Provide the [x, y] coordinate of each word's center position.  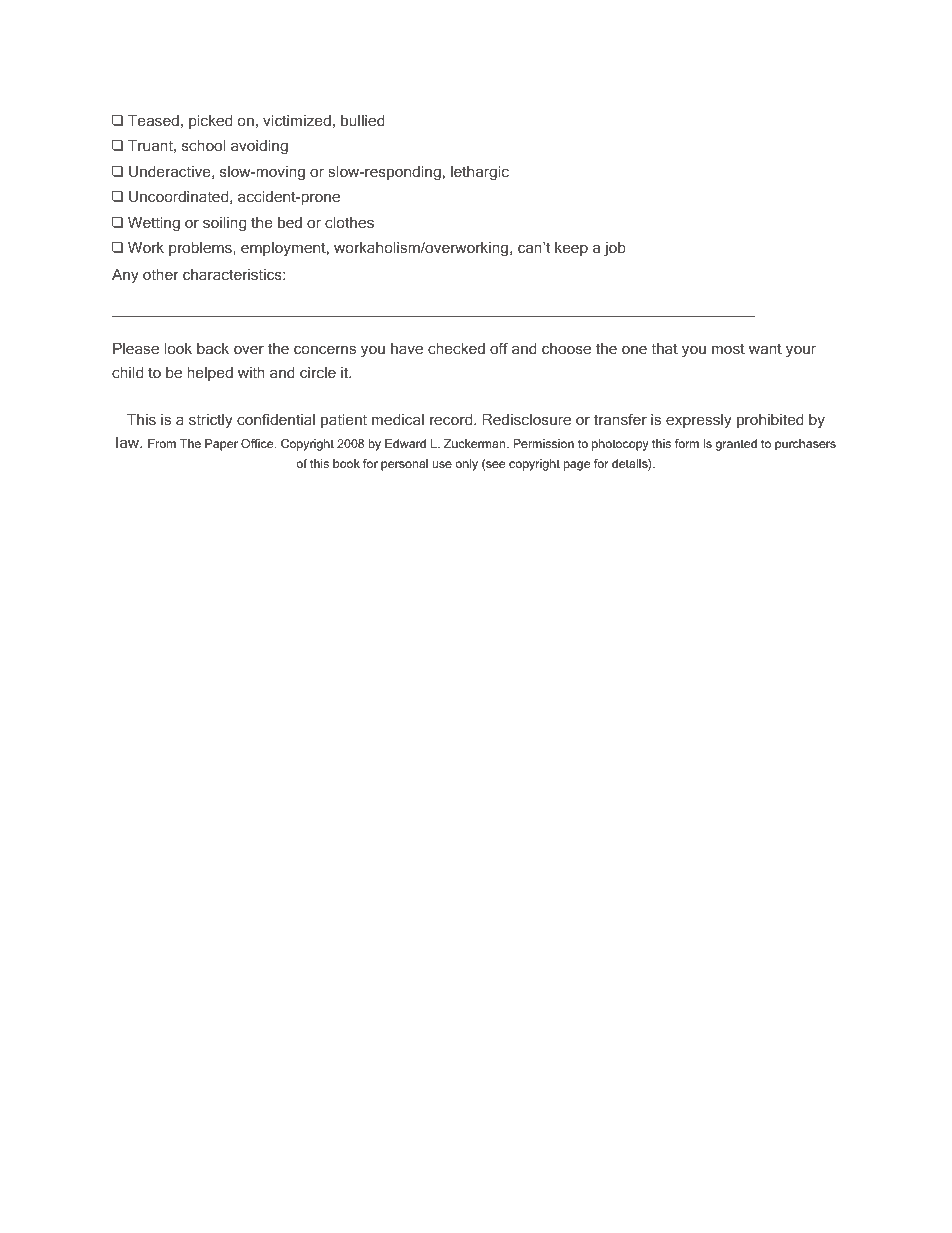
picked [210, 122]
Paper [221, 445]
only [466, 465]
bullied [363, 120]
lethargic [480, 173]
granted [736, 445]
